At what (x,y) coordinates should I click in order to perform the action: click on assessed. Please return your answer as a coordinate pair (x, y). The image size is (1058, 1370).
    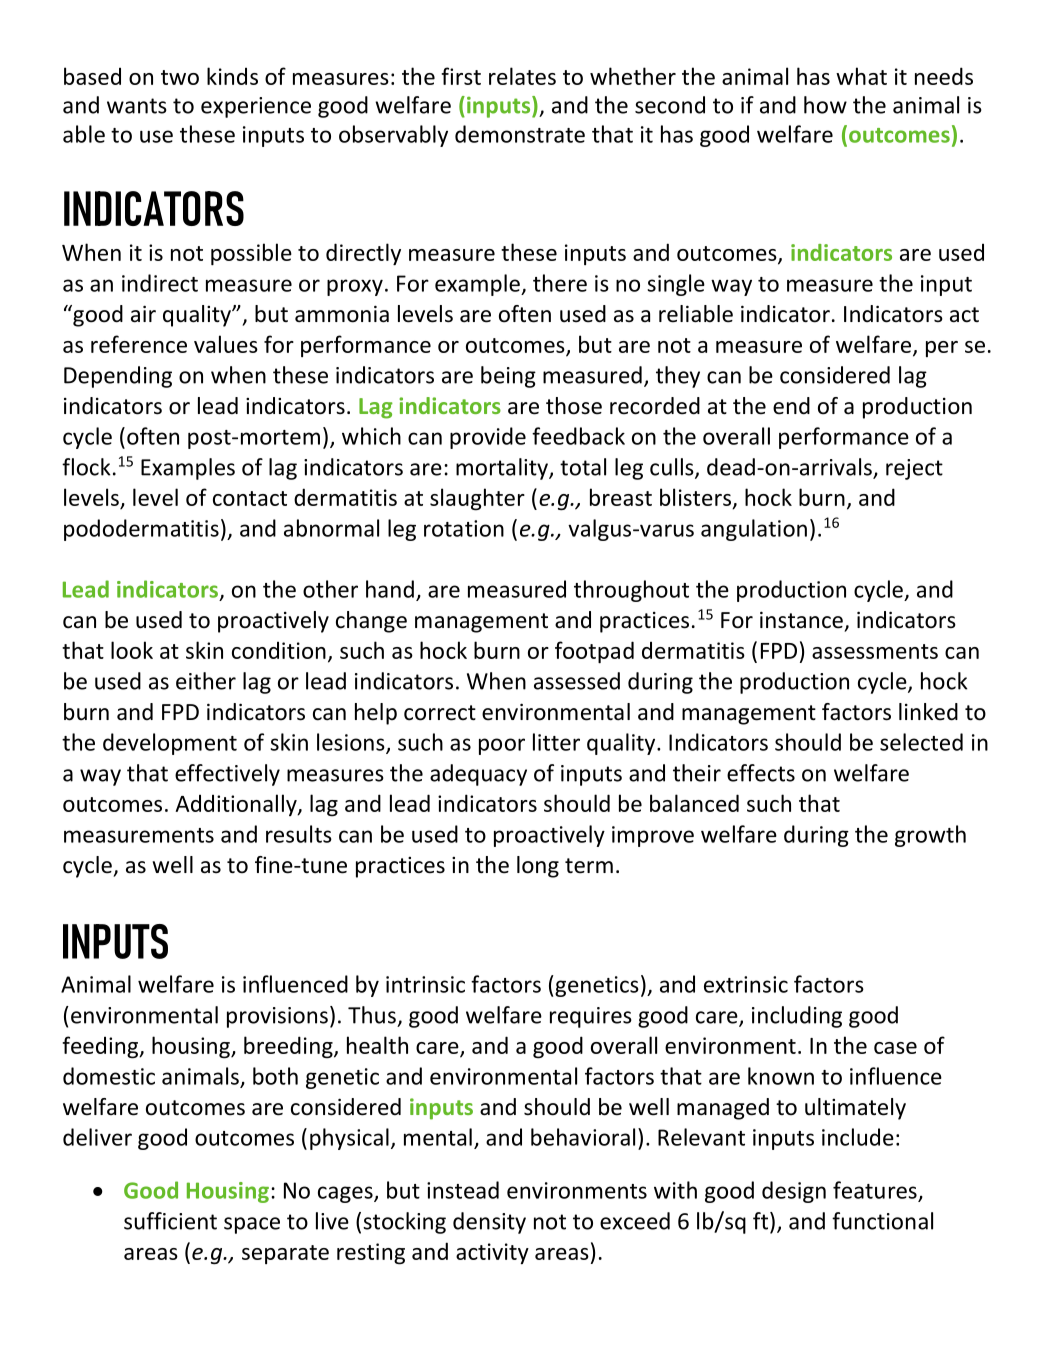
    Looking at the image, I should click on (577, 681).
